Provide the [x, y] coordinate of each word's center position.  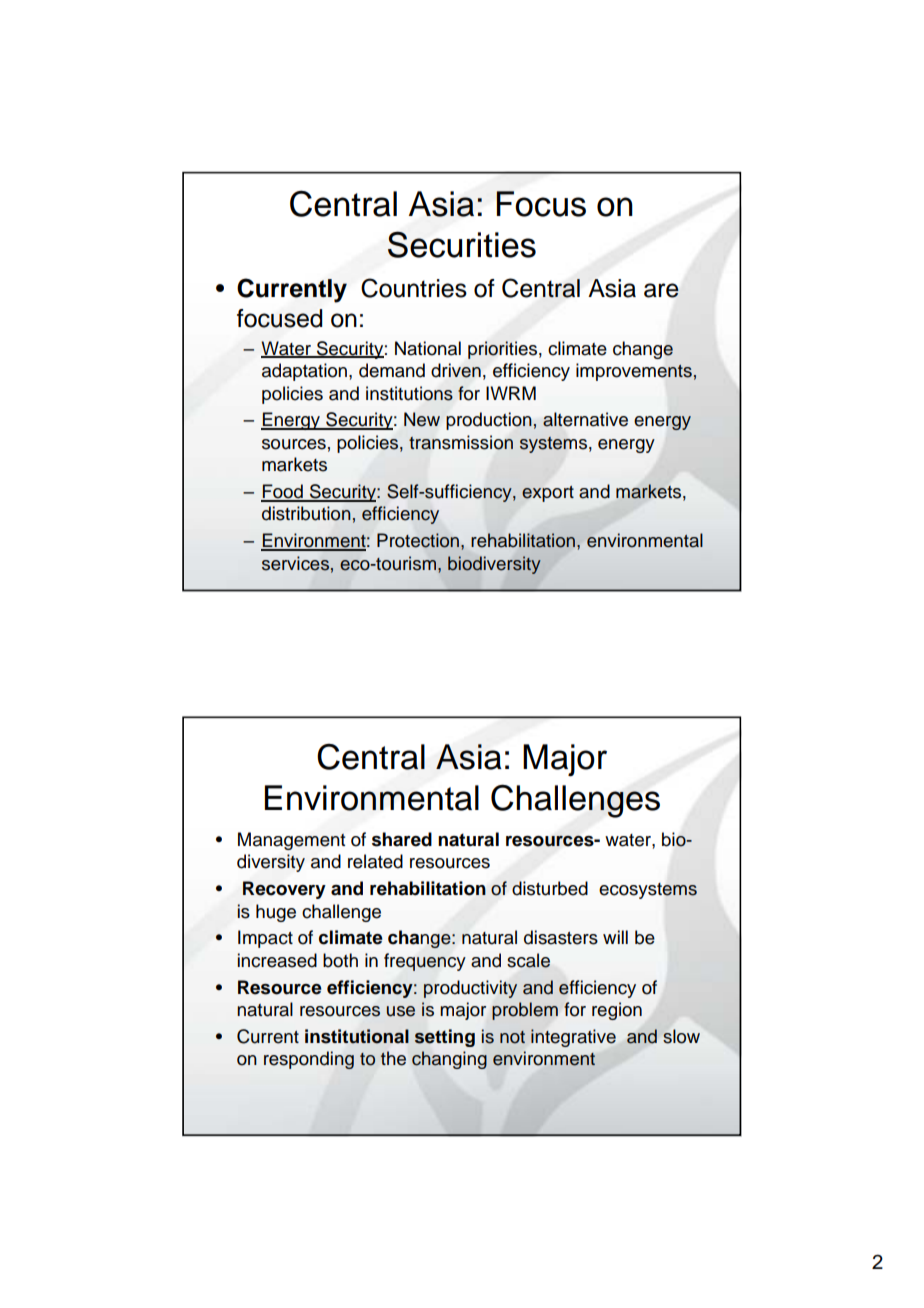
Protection [418, 540]
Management [291, 841]
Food [283, 492]
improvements [635, 372]
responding [309, 1060]
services [295, 563]
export [548, 494]
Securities [462, 244]
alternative [585, 419]
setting [445, 1038]
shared [402, 839]
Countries [414, 288]
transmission [461, 442]
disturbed [550, 888]
